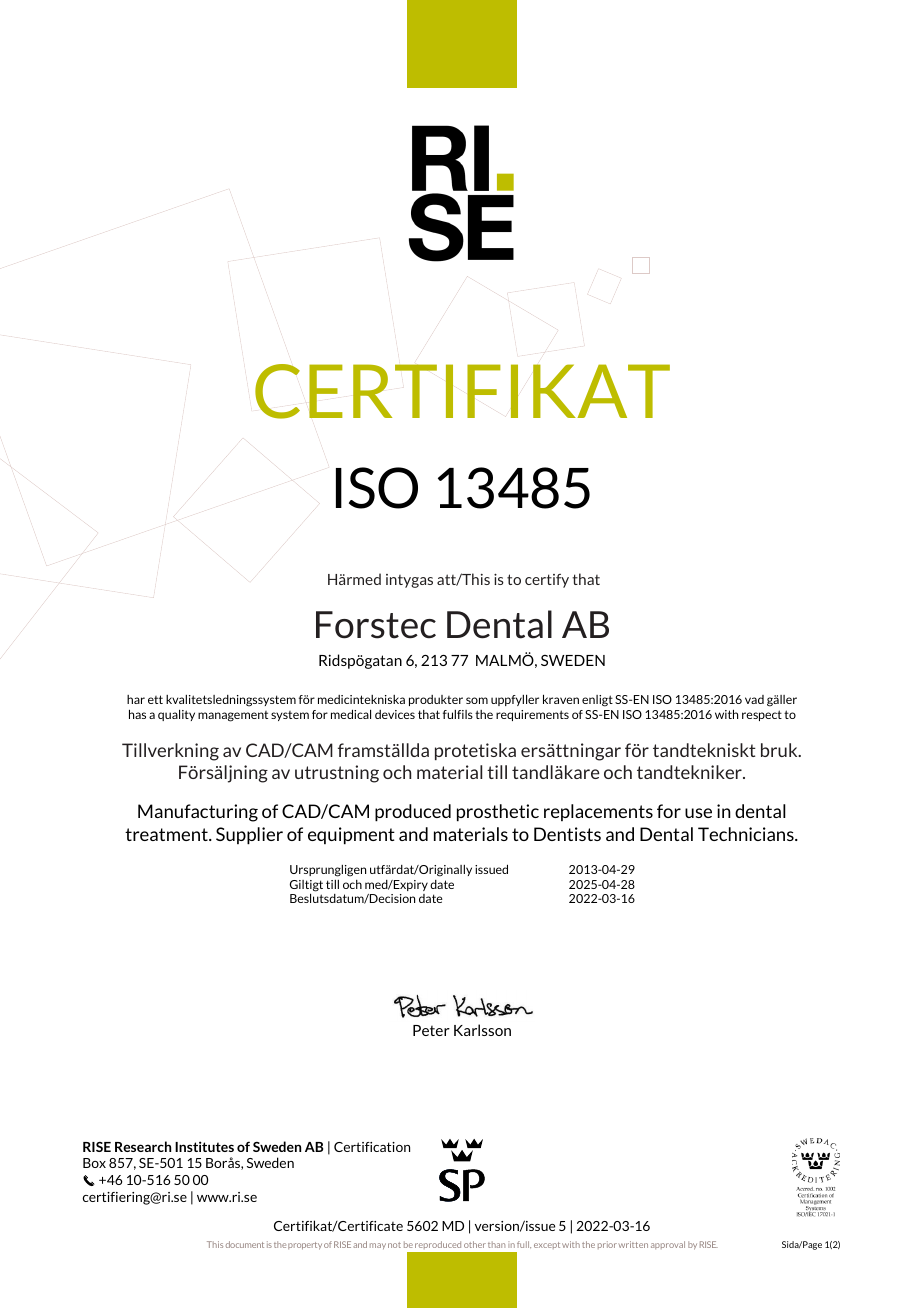  Describe the element at coordinates (498, 813) in the screenshot. I see `prosthetic` at that location.
